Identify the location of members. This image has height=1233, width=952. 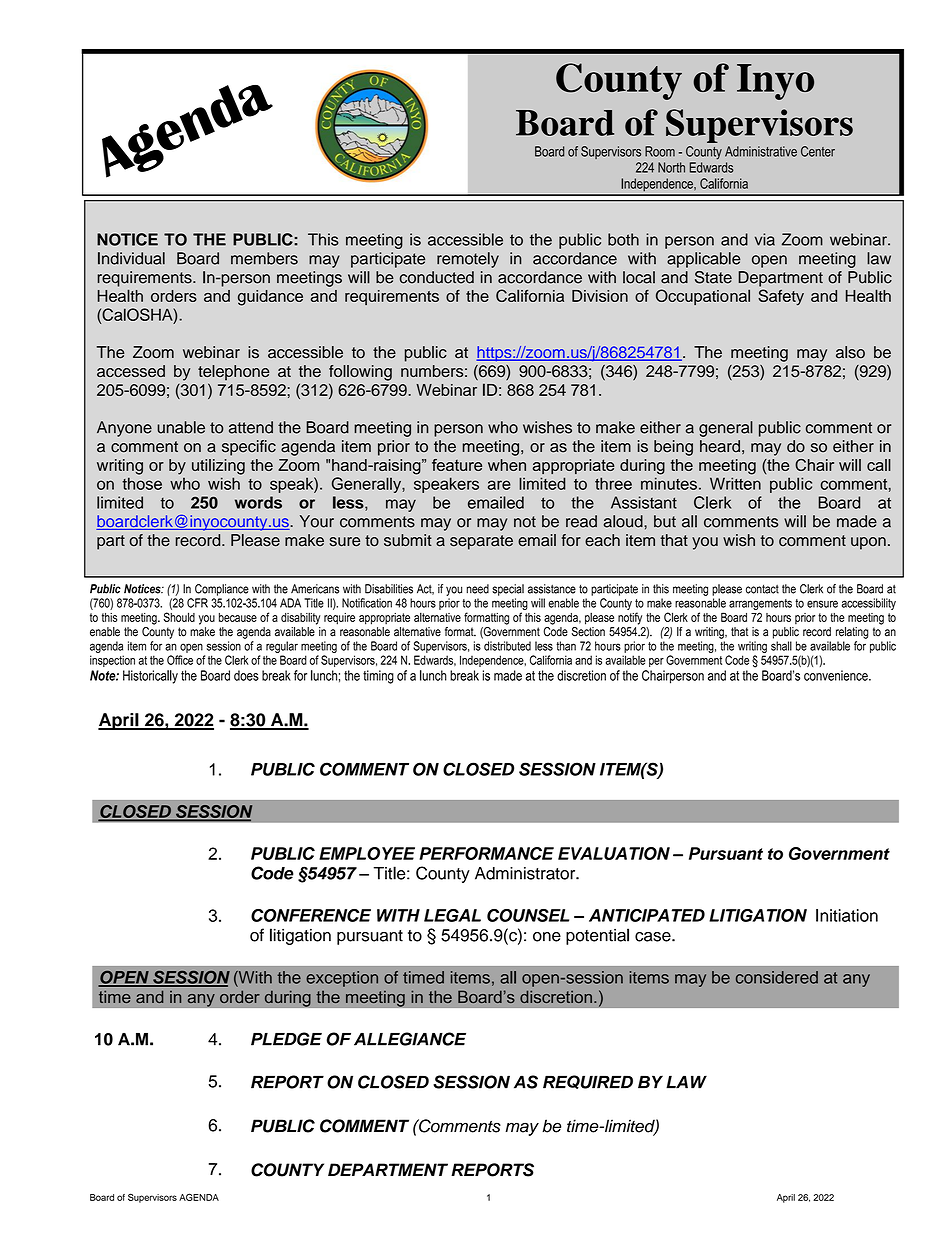
(264, 258).
